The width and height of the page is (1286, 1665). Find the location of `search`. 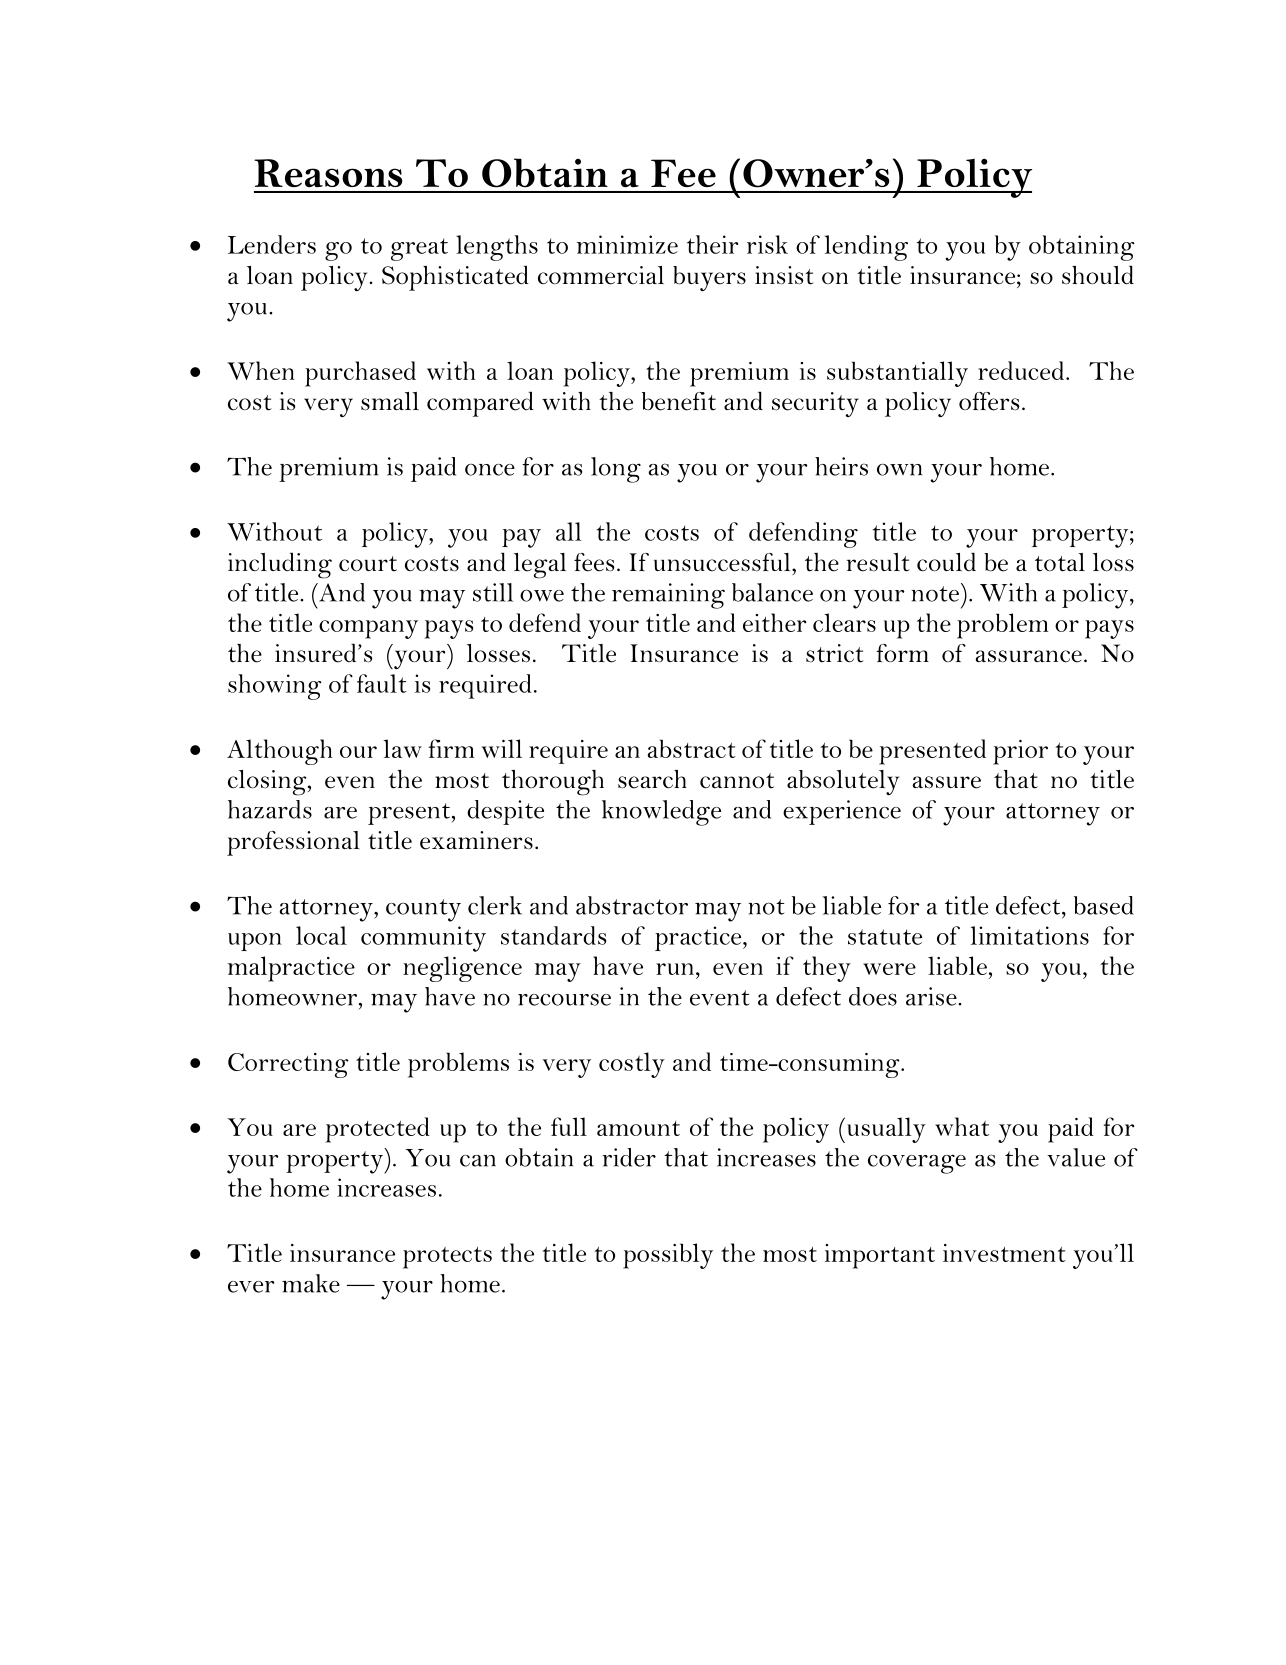

search is located at coordinates (652, 779).
